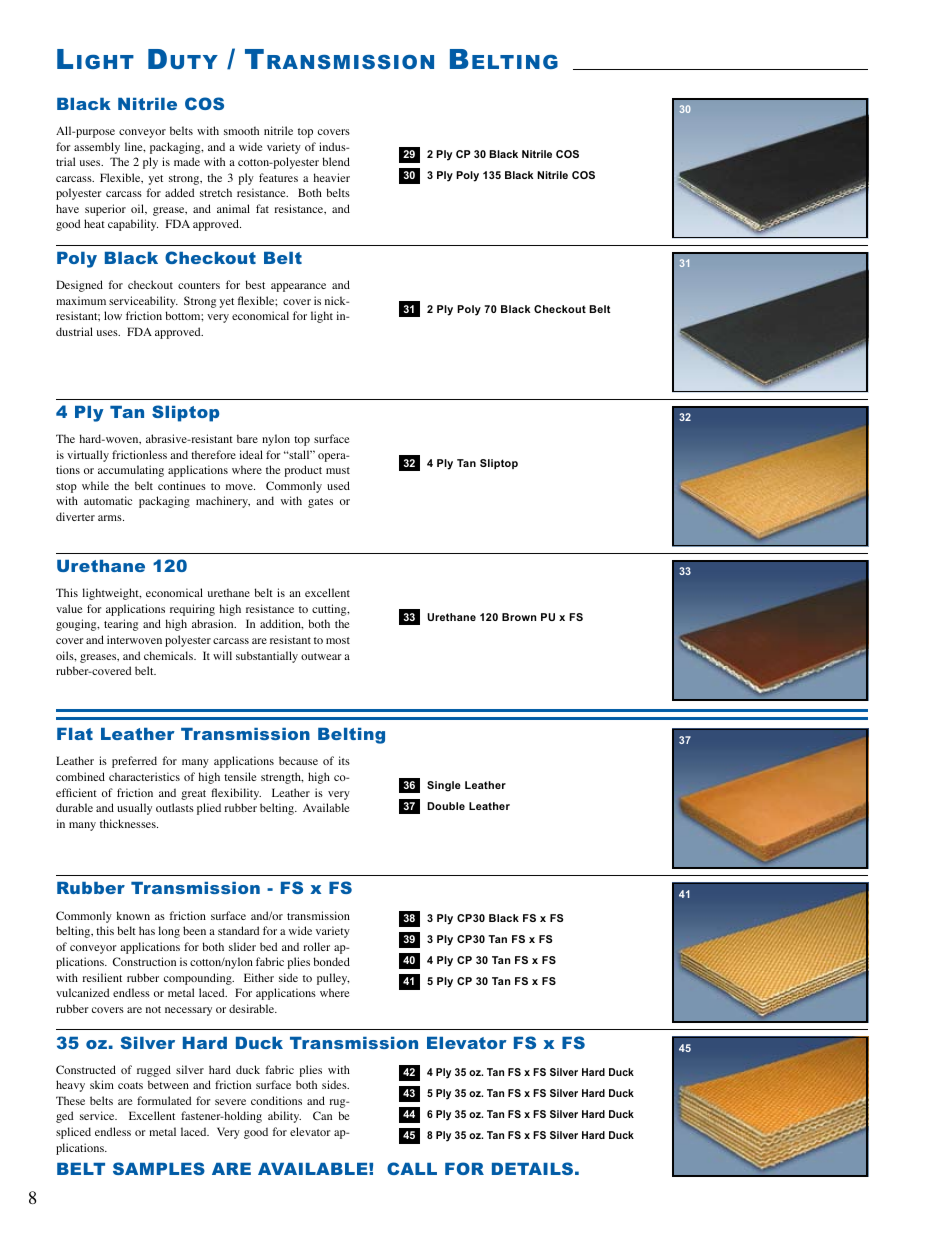 The height and width of the page is (1233, 952). What do you see at coordinates (230, 1102) in the page?
I see `severe` at bounding box center [230, 1102].
